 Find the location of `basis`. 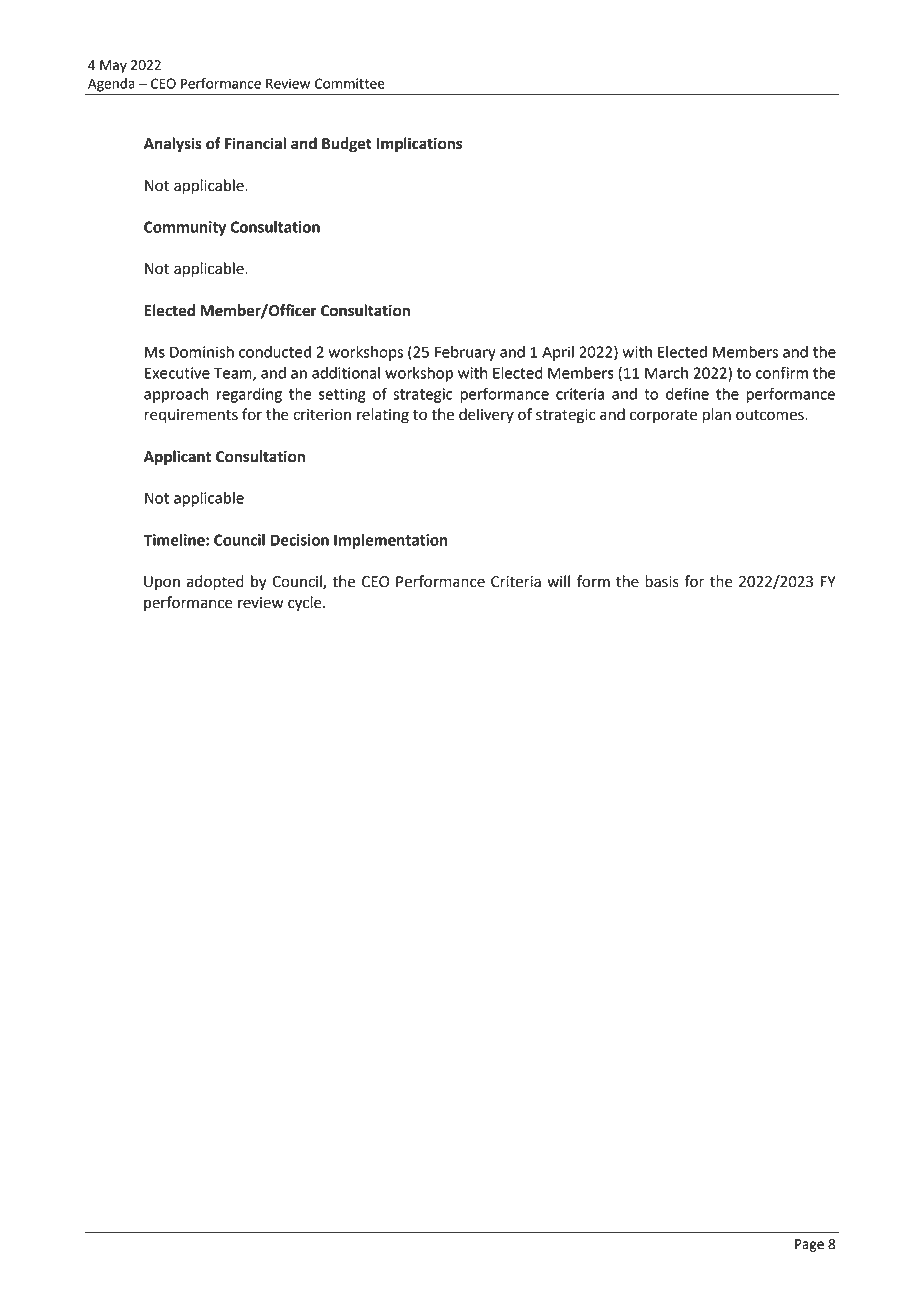

basis is located at coordinates (662, 581).
